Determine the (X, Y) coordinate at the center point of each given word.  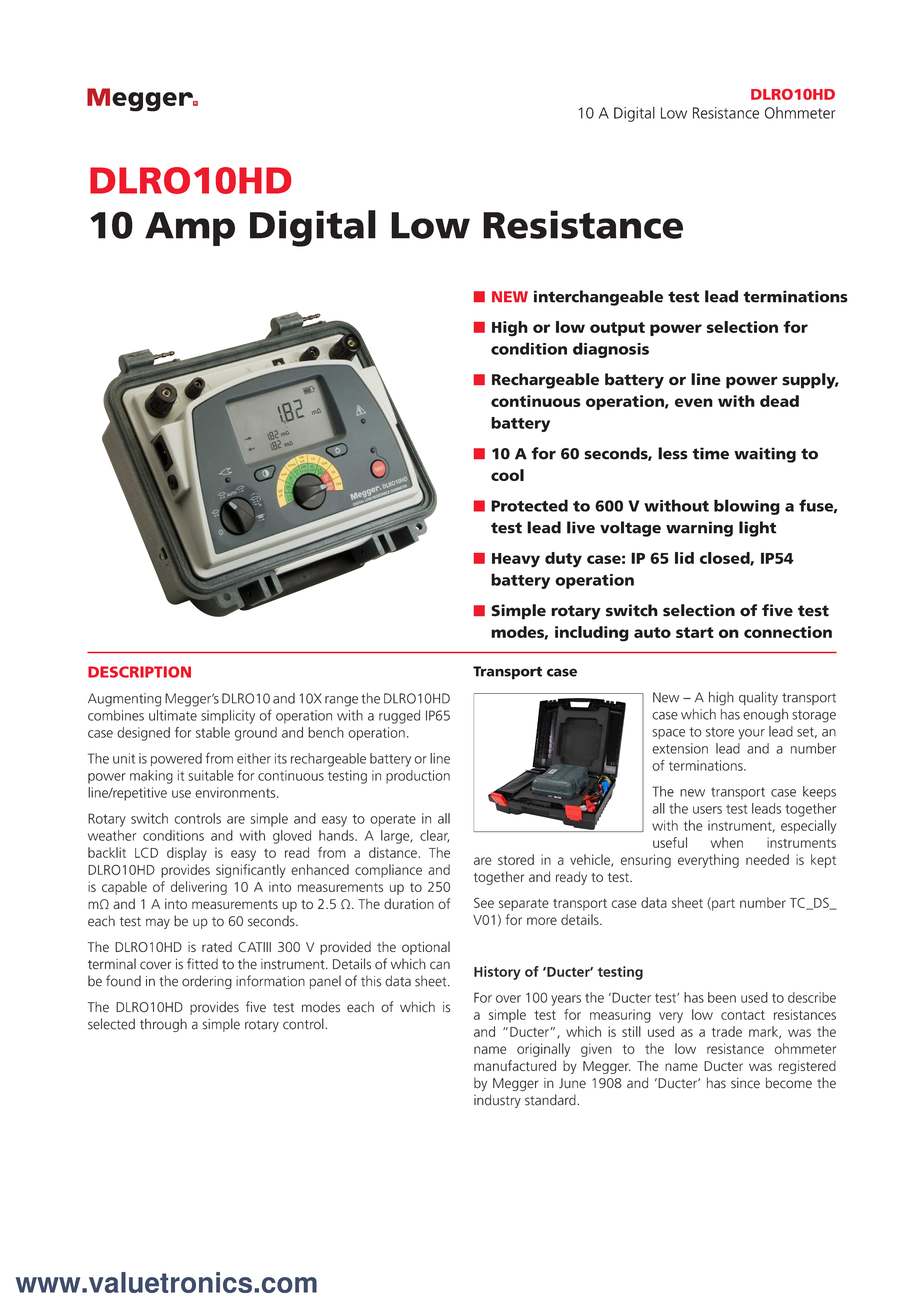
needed (767, 859)
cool (507, 475)
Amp (190, 229)
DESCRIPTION (139, 672)
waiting (765, 455)
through (163, 1025)
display (187, 854)
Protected (529, 505)
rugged (399, 717)
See (484, 902)
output (617, 329)
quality (758, 699)
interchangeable (598, 298)
